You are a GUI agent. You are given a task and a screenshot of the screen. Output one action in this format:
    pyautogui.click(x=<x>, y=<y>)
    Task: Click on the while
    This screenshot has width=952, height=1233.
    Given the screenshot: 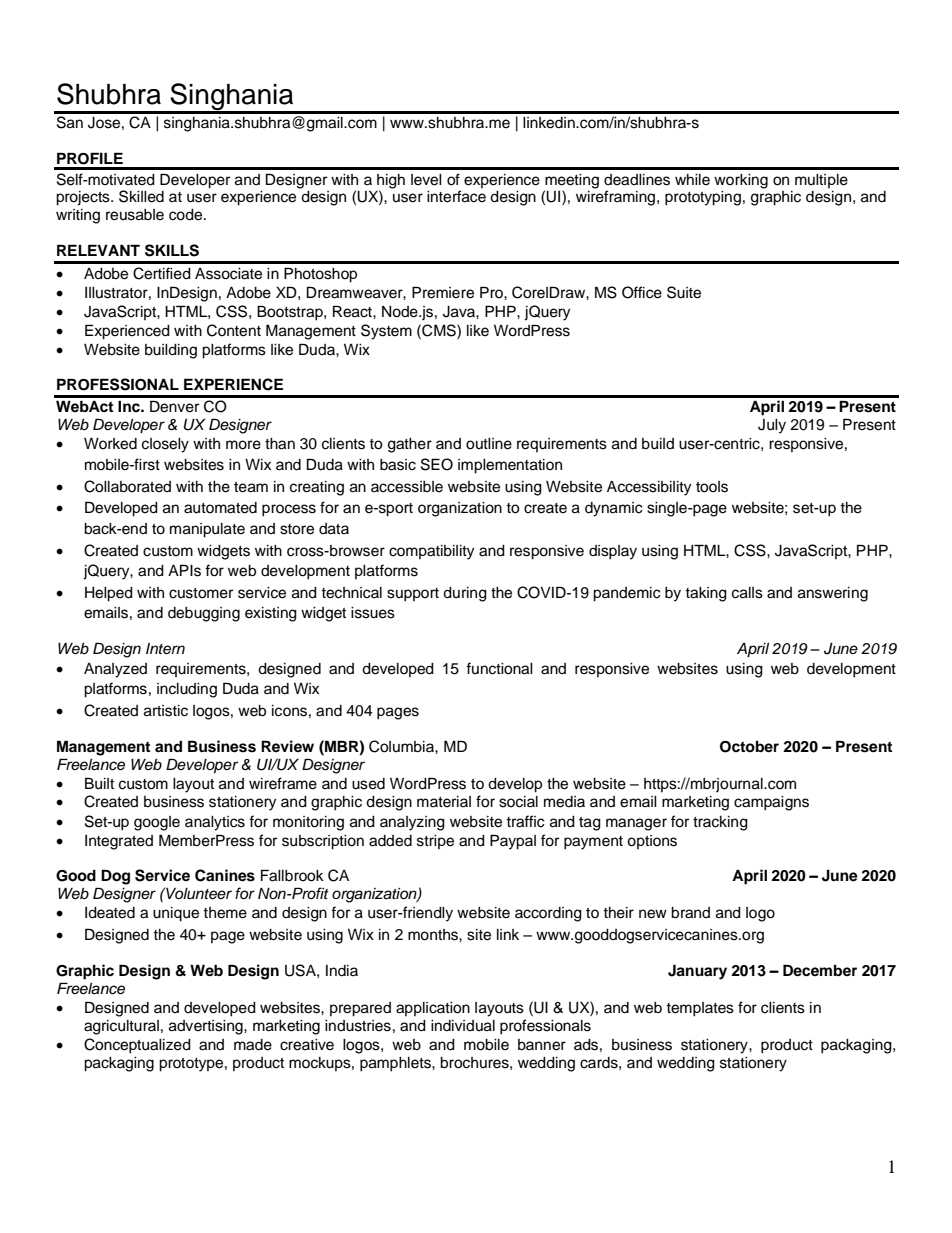 What is the action you would take?
    pyautogui.click(x=692, y=180)
